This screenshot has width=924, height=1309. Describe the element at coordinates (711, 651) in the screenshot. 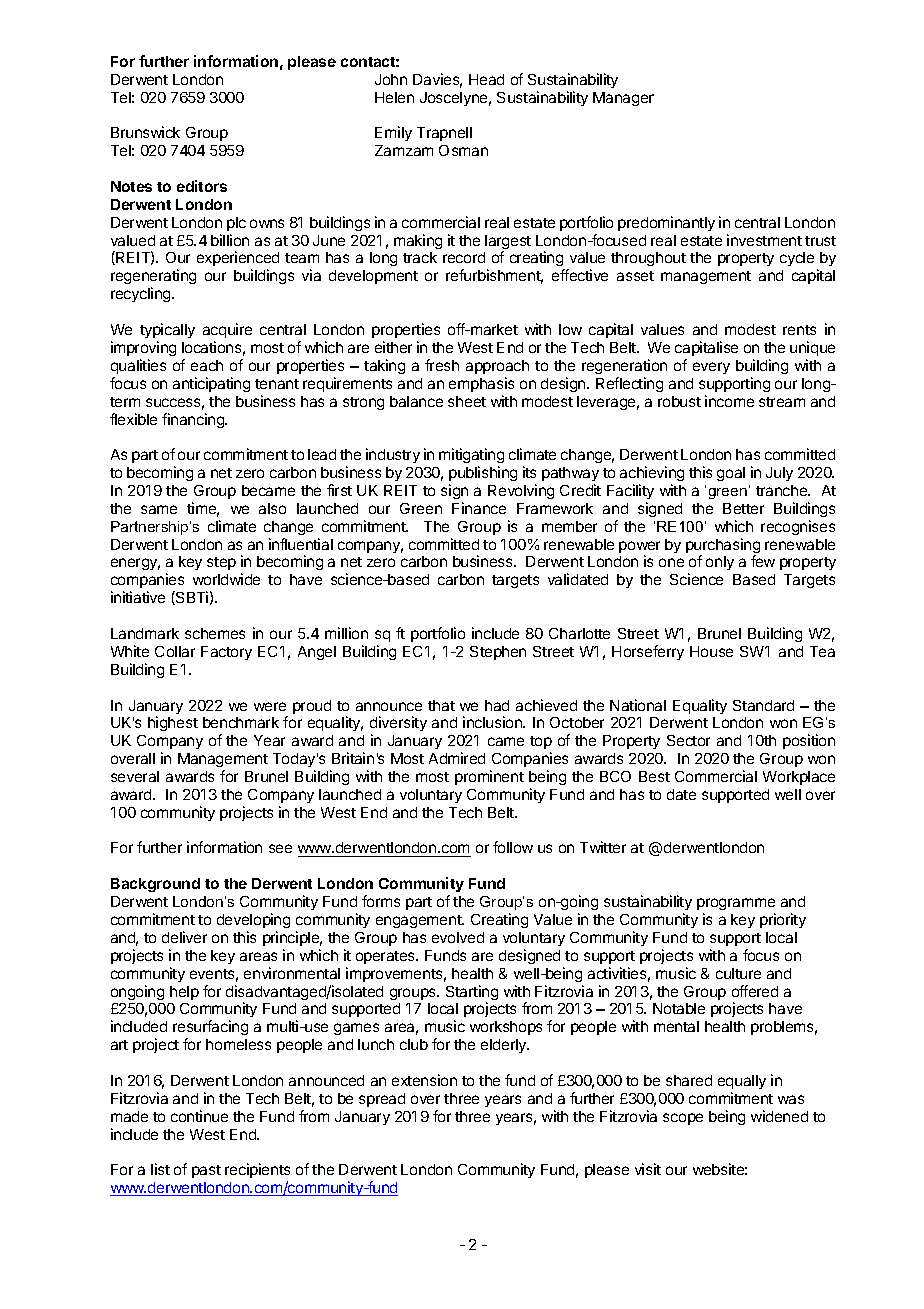

I see `House` at that location.
